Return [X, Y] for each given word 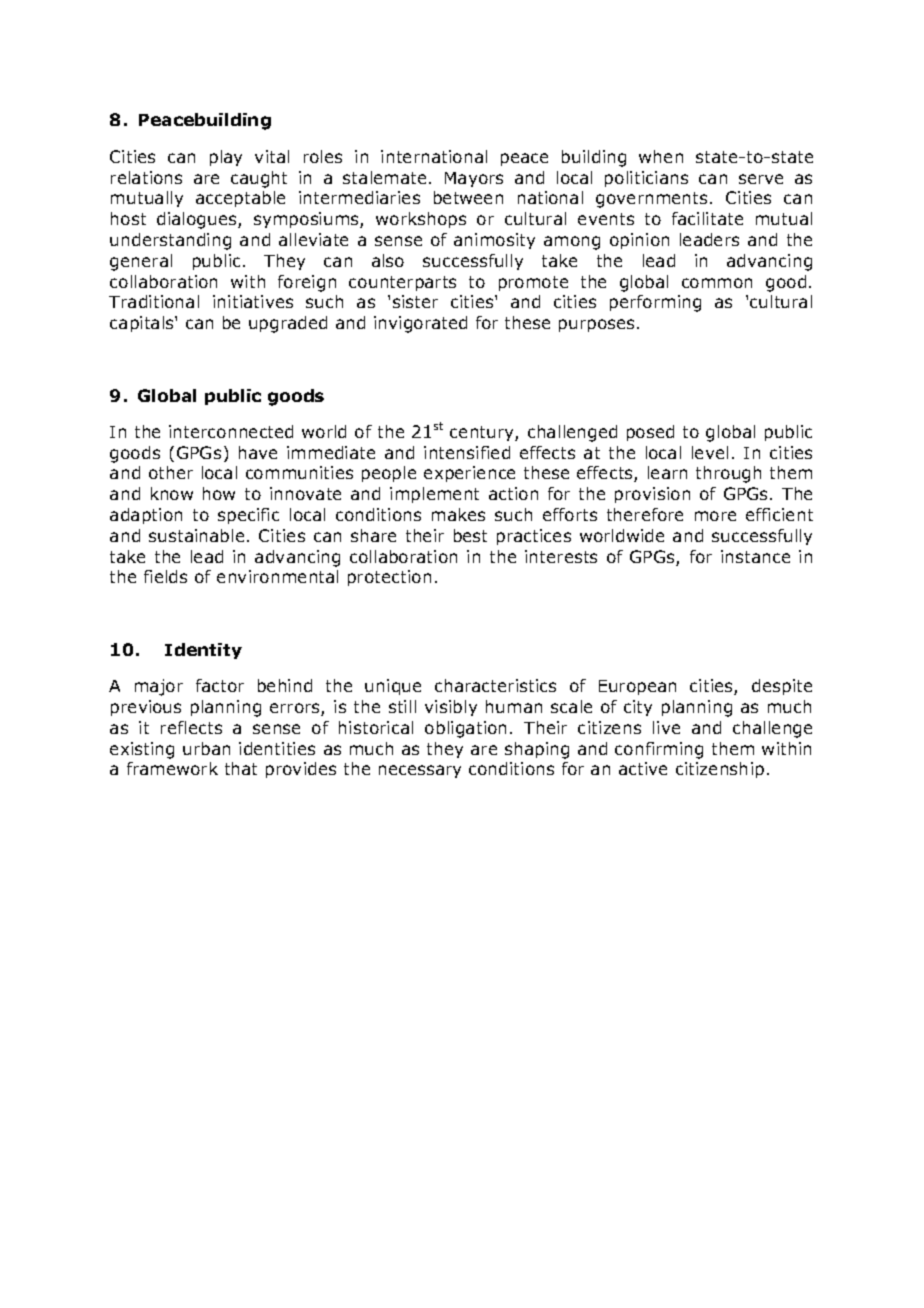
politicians [646, 179]
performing [655, 303]
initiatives [253, 301]
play [226, 158]
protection [389, 578]
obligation [465, 729]
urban [206, 748]
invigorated [420, 324]
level [710, 452]
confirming [659, 750]
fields [165, 576]
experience [469, 474]
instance [755, 556]
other [171, 472]
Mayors [474, 179]
